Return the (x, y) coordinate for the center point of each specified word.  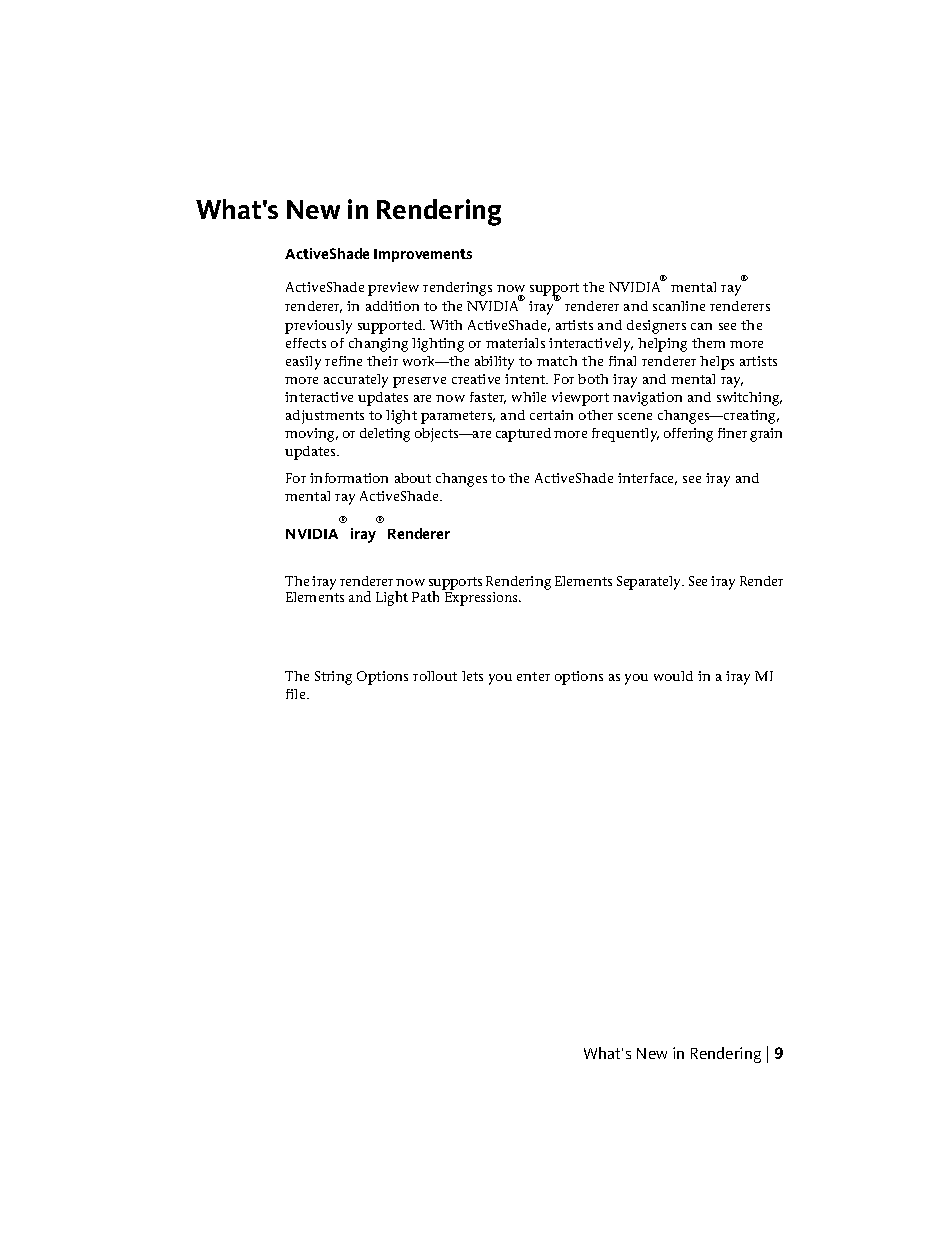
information (349, 478)
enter (533, 676)
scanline (679, 306)
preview (393, 289)
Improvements (423, 255)
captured (523, 435)
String (333, 678)
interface (647, 479)
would (673, 676)
